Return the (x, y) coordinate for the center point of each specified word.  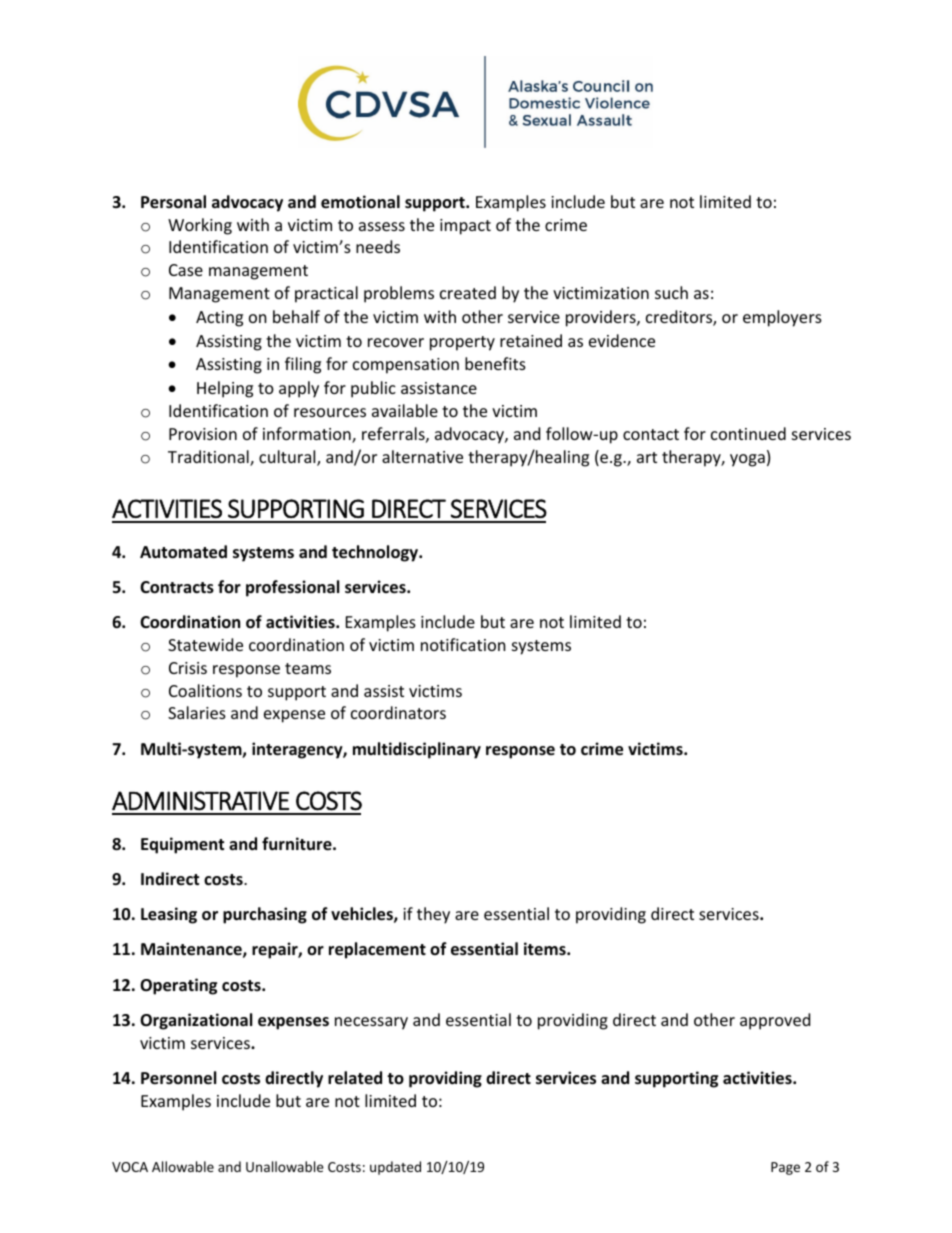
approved (775, 1021)
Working (200, 226)
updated (395, 1168)
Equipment (182, 845)
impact (465, 227)
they (433, 915)
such (671, 292)
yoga (747, 460)
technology (376, 553)
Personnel (178, 1078)
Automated (183, 552)
